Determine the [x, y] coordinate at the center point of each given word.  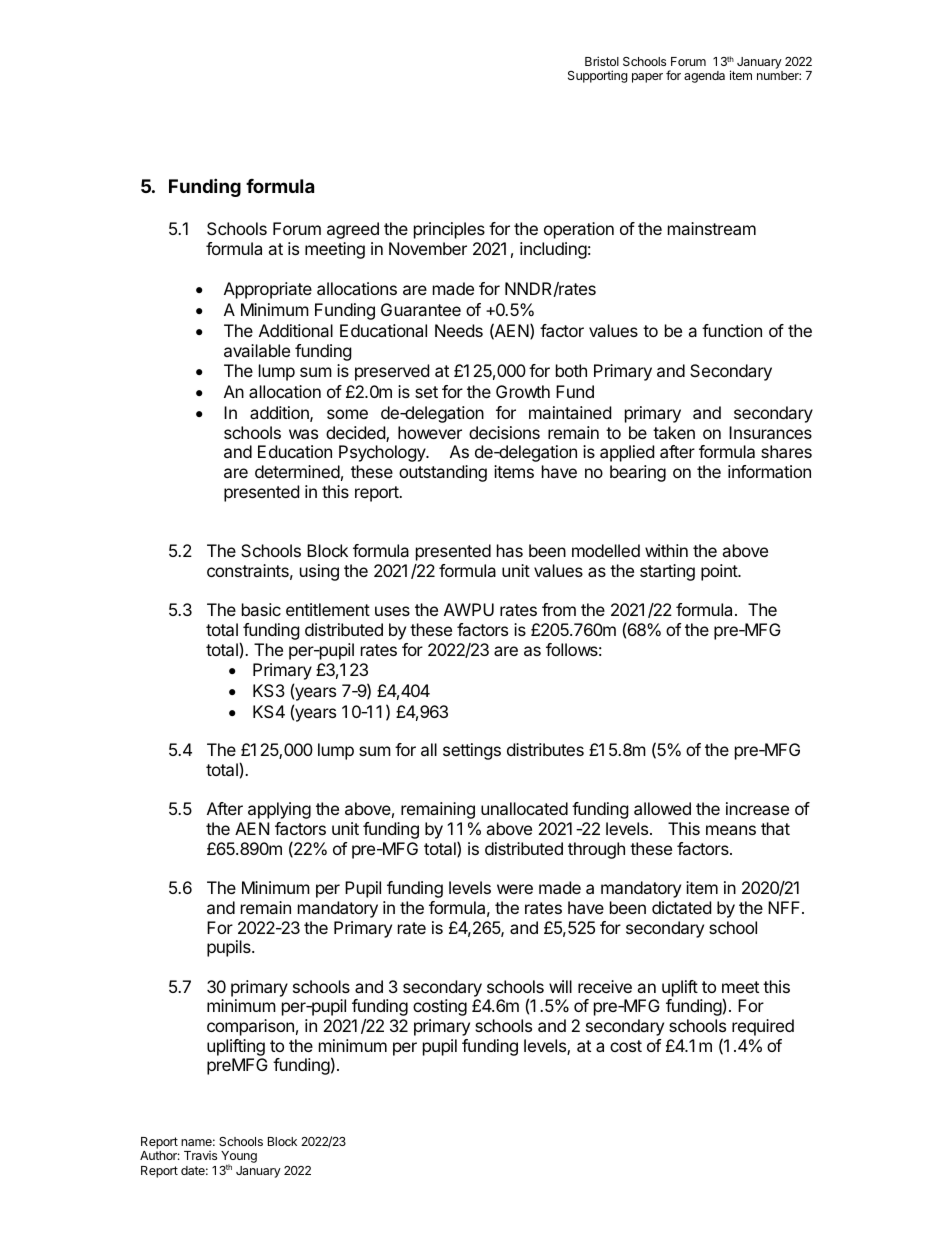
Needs [459, 330]
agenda [704, 77]
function [732, 330]
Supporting [598, 76]
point [720, 572]
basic [261, 609]
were [515, 889]
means [731, 830]
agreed [353, 230]
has [510, 550]
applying [279, 810]
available [257, 350]
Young [239, 1158]
